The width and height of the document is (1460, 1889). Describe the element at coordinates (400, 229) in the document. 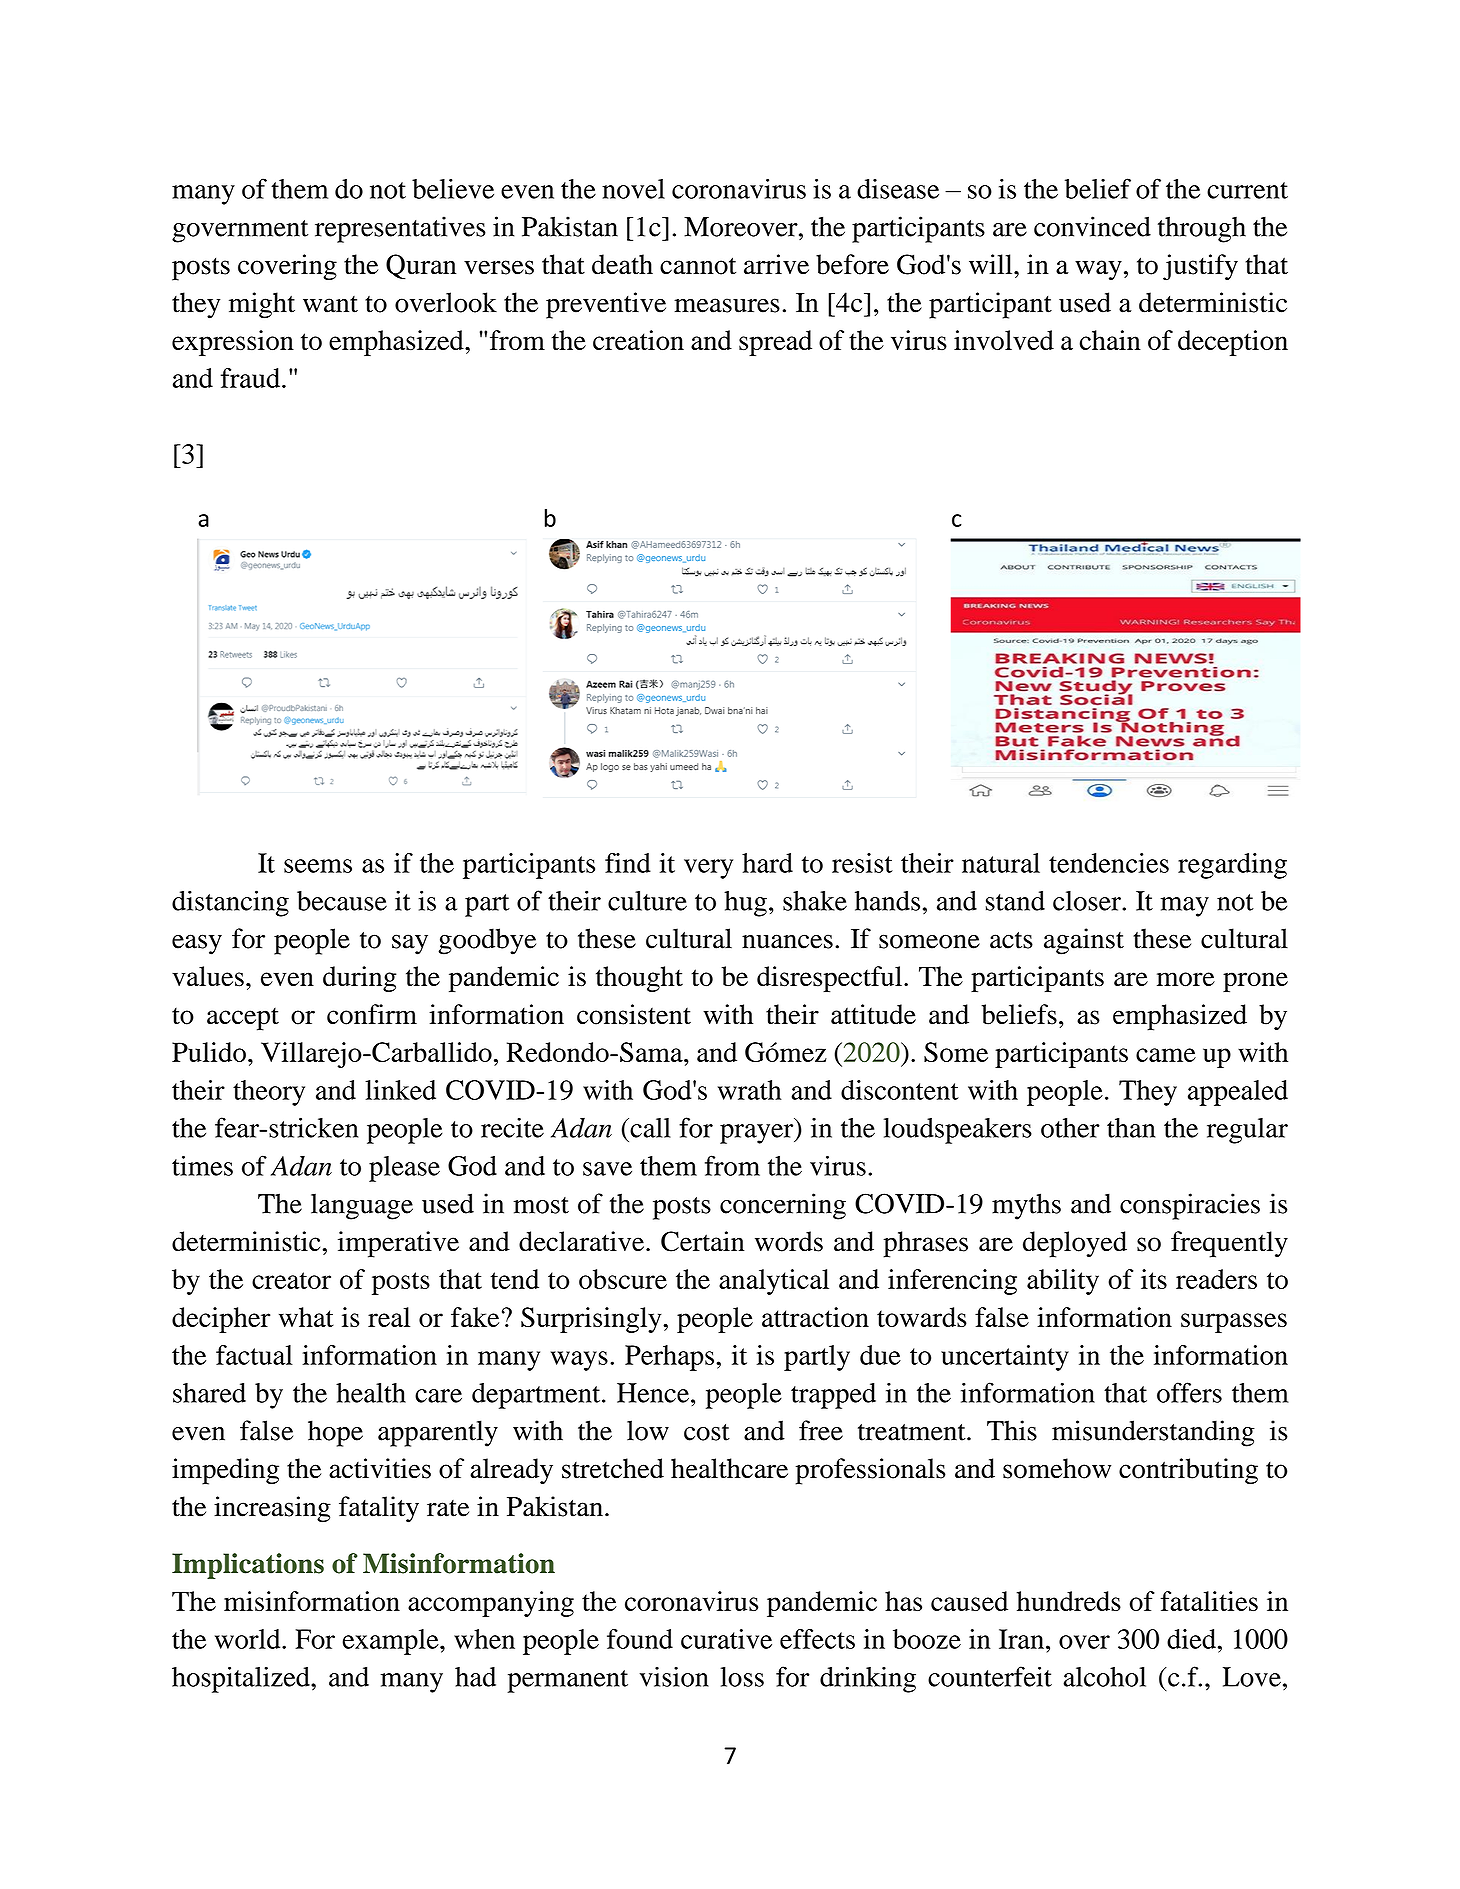

I see `representatives` at that location.
